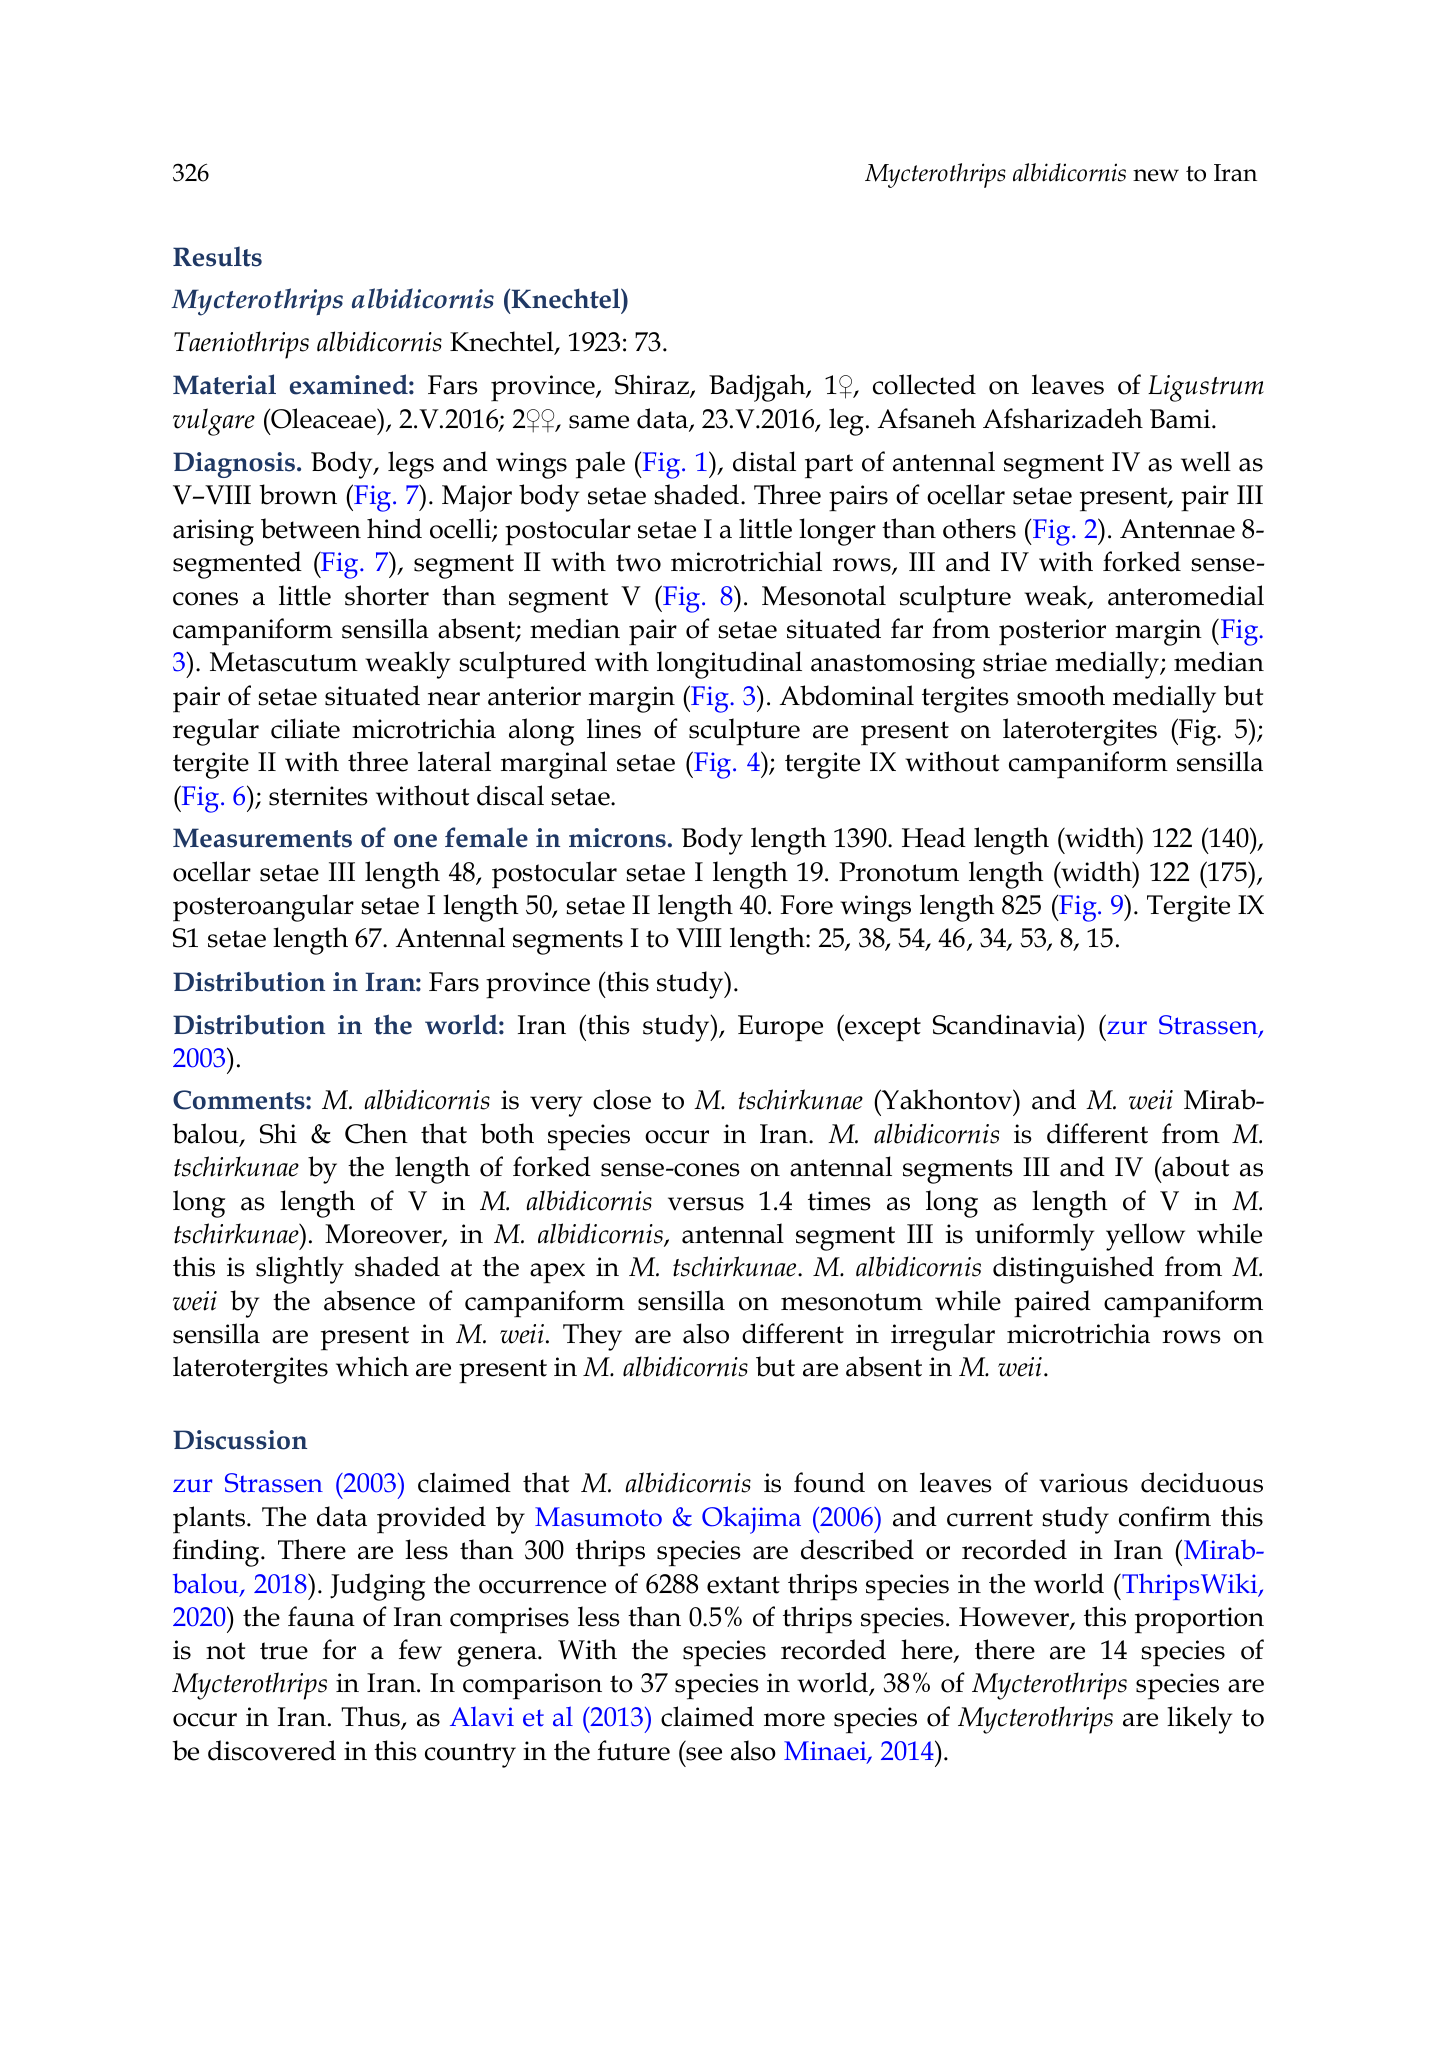 Image resolution: width=1451 pixels, height=2052 pixels. Describe the element at coordinates (262, 838) in the document. I see `Measurements` at that location.
